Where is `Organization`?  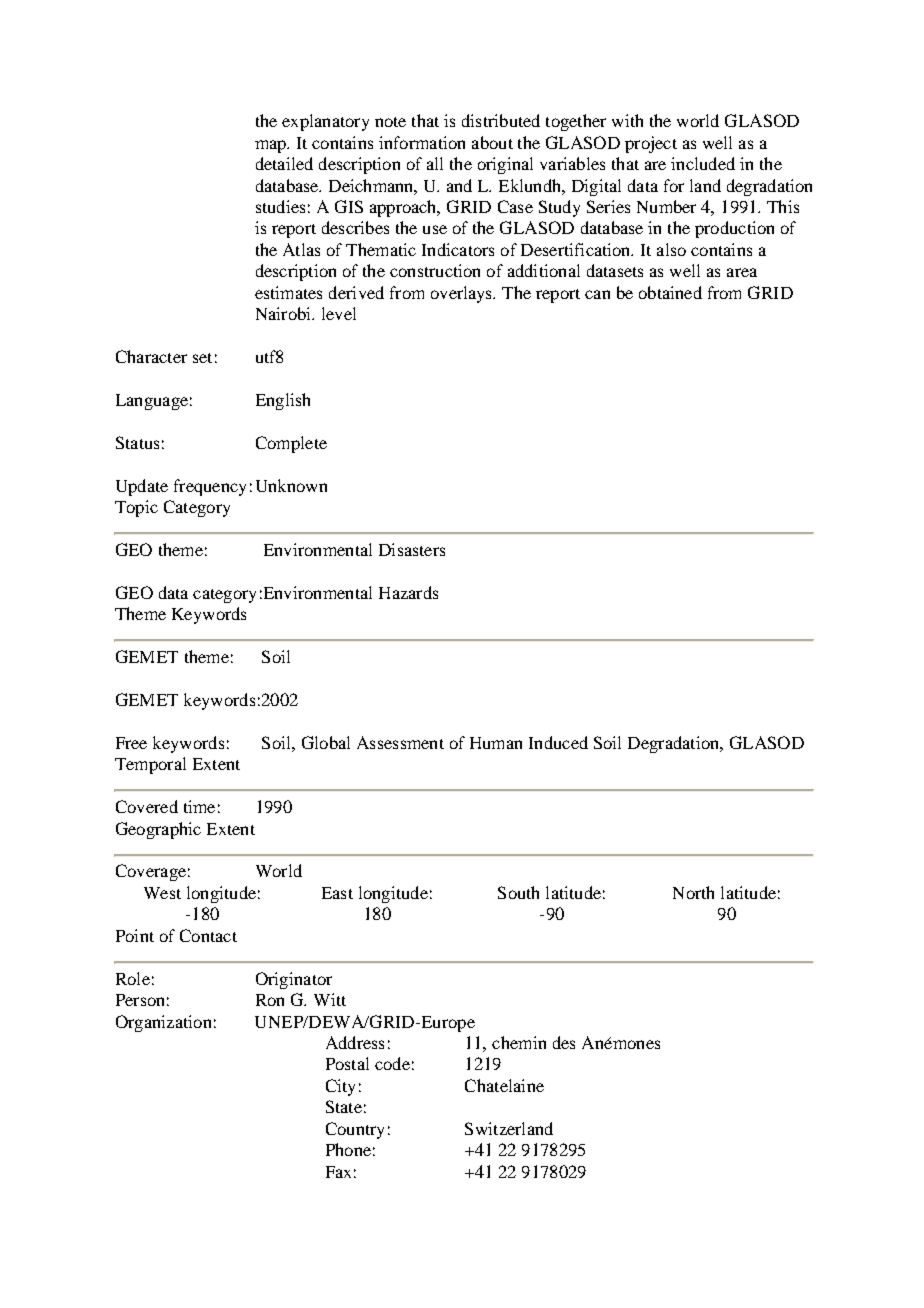
Organization is located at coordinates (163, 1023).
